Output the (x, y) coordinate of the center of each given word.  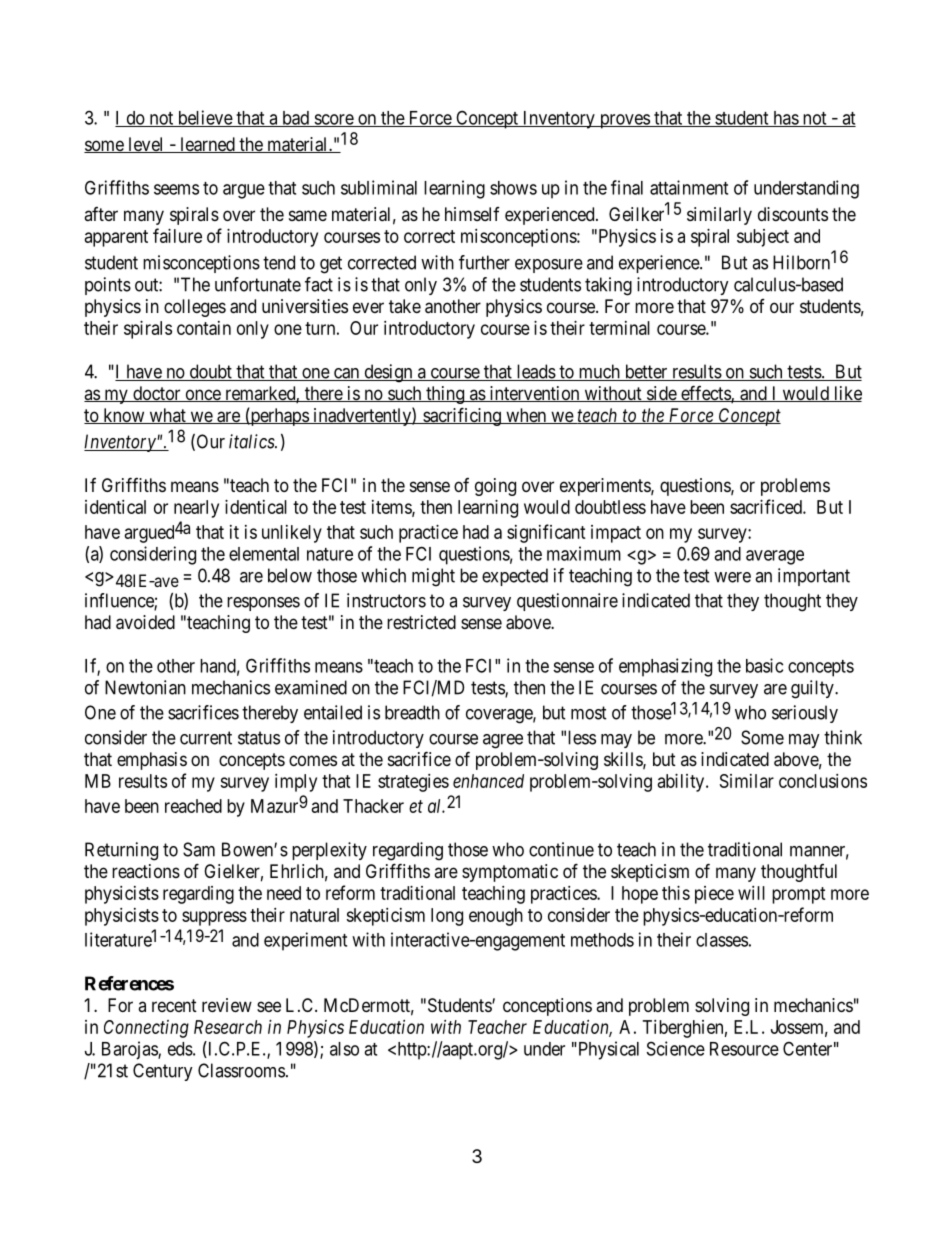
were (732, 577)
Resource (744, 1049)
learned (207, 145)
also (344, 1049)
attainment (689, 187)
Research (228, 1027)
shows (513, 188)
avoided (145, 622)
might (433, 577)
